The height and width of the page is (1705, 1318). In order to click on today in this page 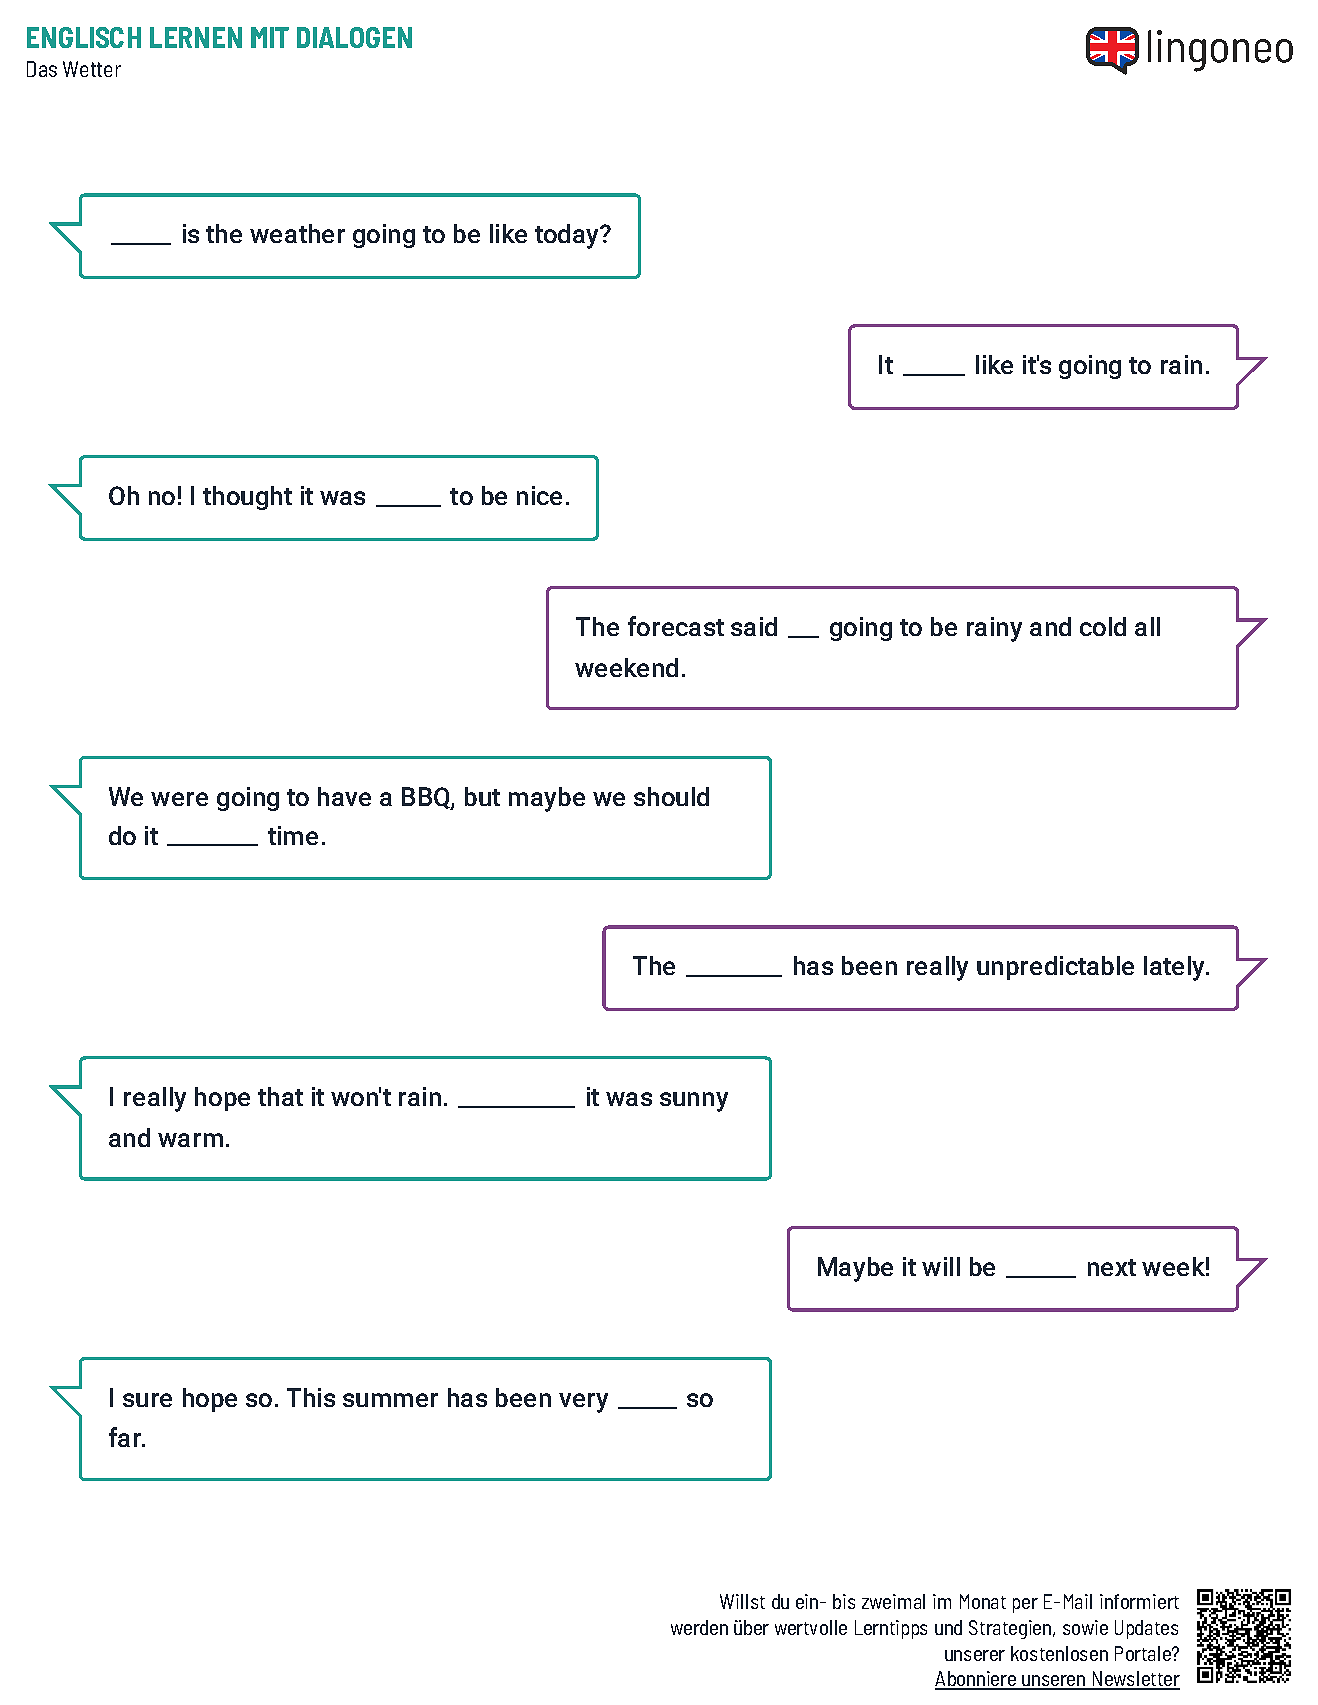, I will do `click(568, 236)`.
